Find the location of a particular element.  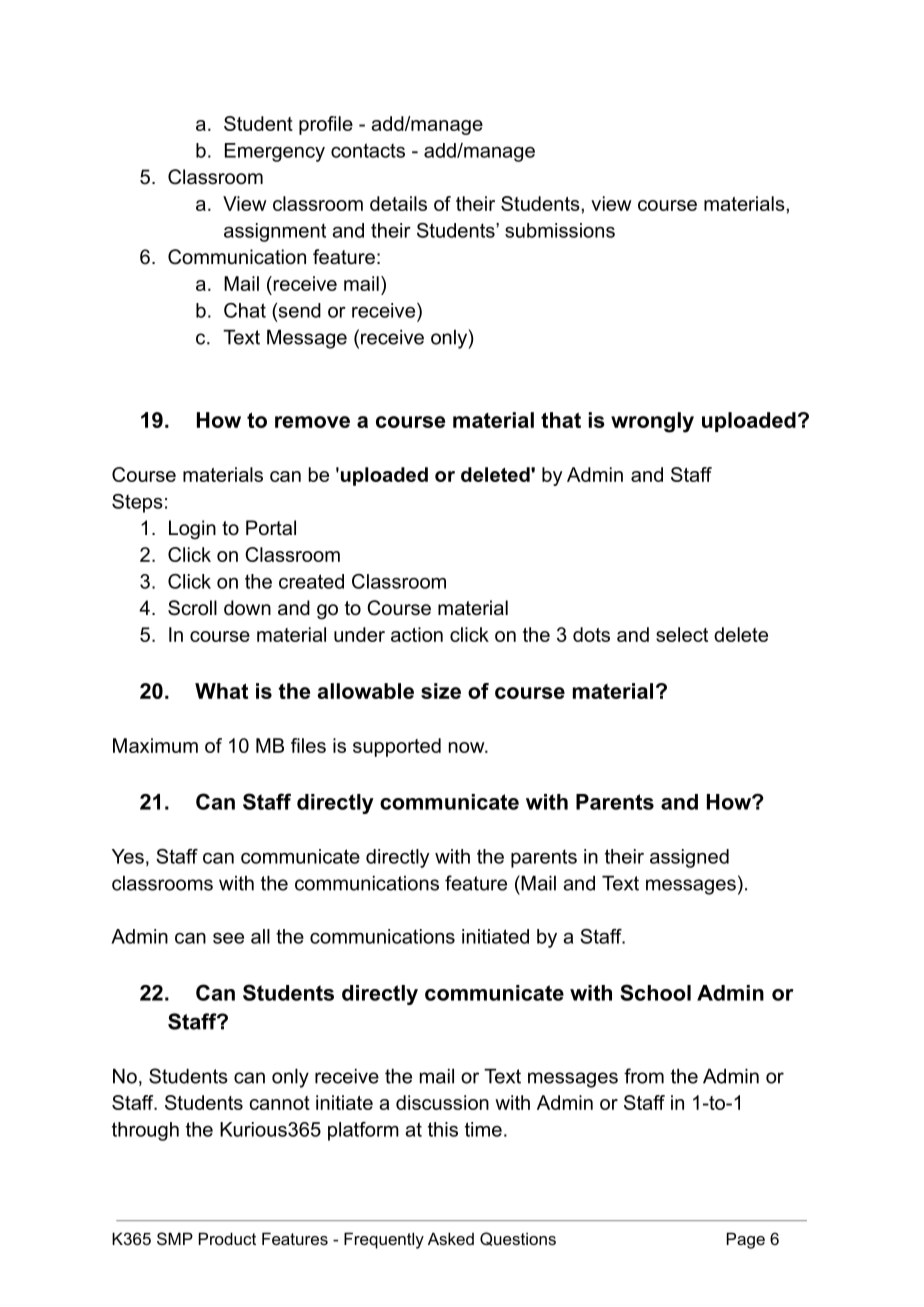

Scroll is located at coordinates (192, 608).
